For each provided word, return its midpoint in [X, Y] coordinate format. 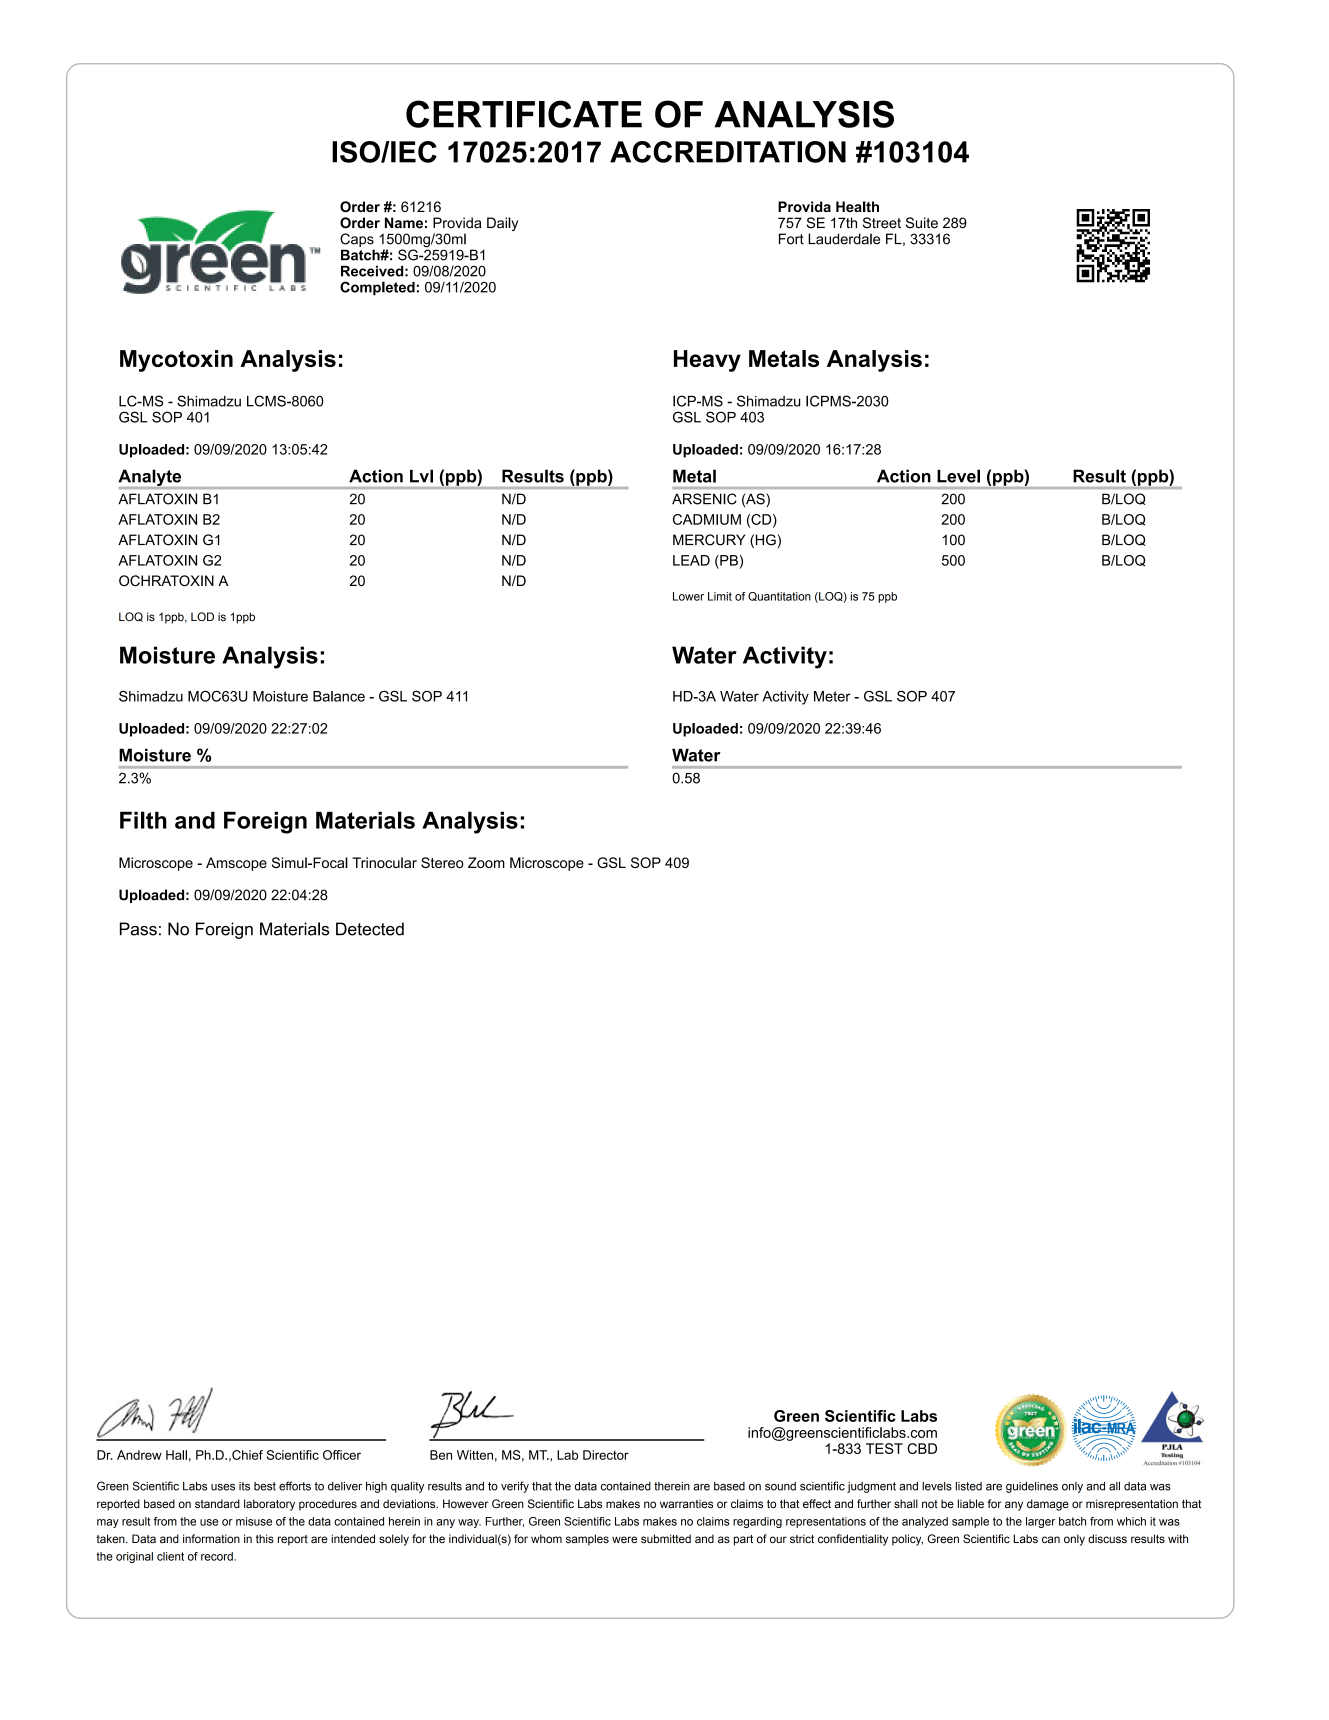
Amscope [236, 864]
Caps [357, 241]
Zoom [486, 862]
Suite [922, 223]
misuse [254, 1521]
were [624, 1539]
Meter [832, 696]
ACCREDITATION [728, 152]
